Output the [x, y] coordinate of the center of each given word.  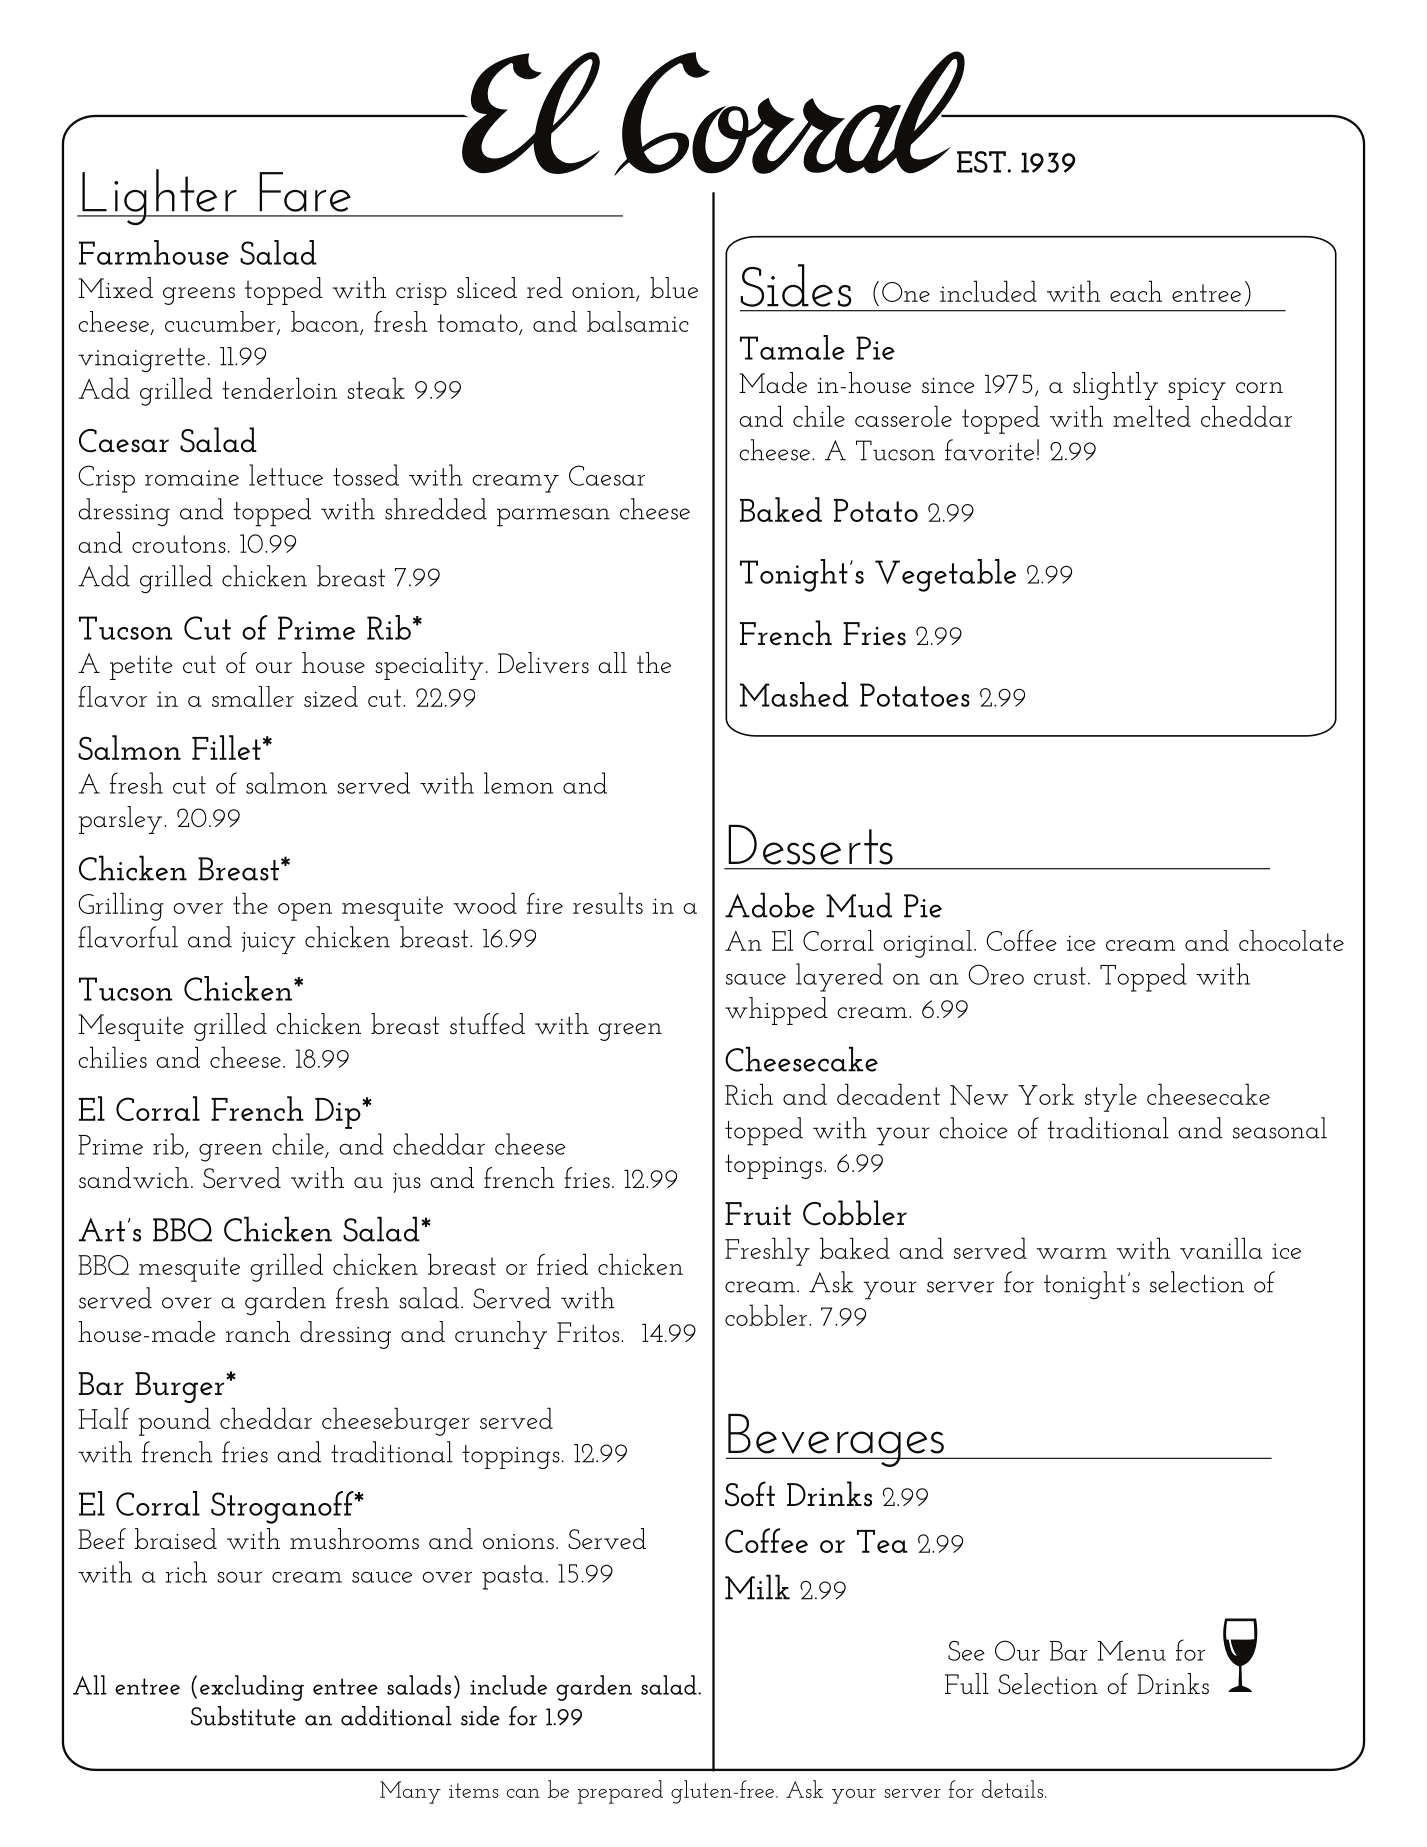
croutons [179, 544]
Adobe [770, 905]
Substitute [243, 1716]
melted [1152, 416]
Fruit [758, 1214]
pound [175, 1421]
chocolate [1291, 940]
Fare [305, 192]
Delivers [543, 663]
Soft [750, 1494]
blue [674, 287]
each [1136, 291]
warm [1072, 1253]
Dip [339, 1113]
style [1111, 1097]
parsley [122, 820]
